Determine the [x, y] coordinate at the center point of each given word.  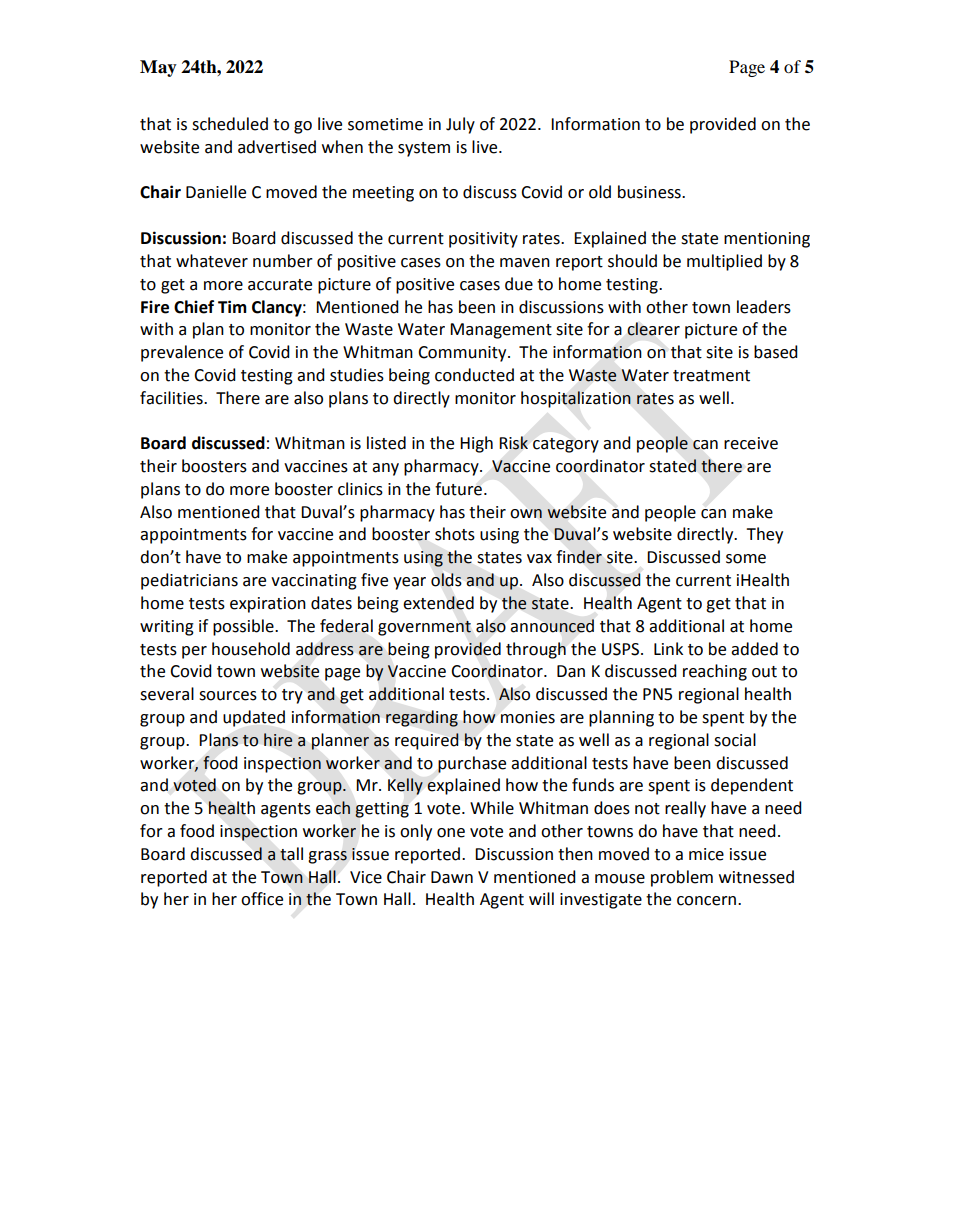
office [262, 899]
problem [682, 878]
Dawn [452, 877]
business [650, 192]
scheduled [230, 124]
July [460, 125]
